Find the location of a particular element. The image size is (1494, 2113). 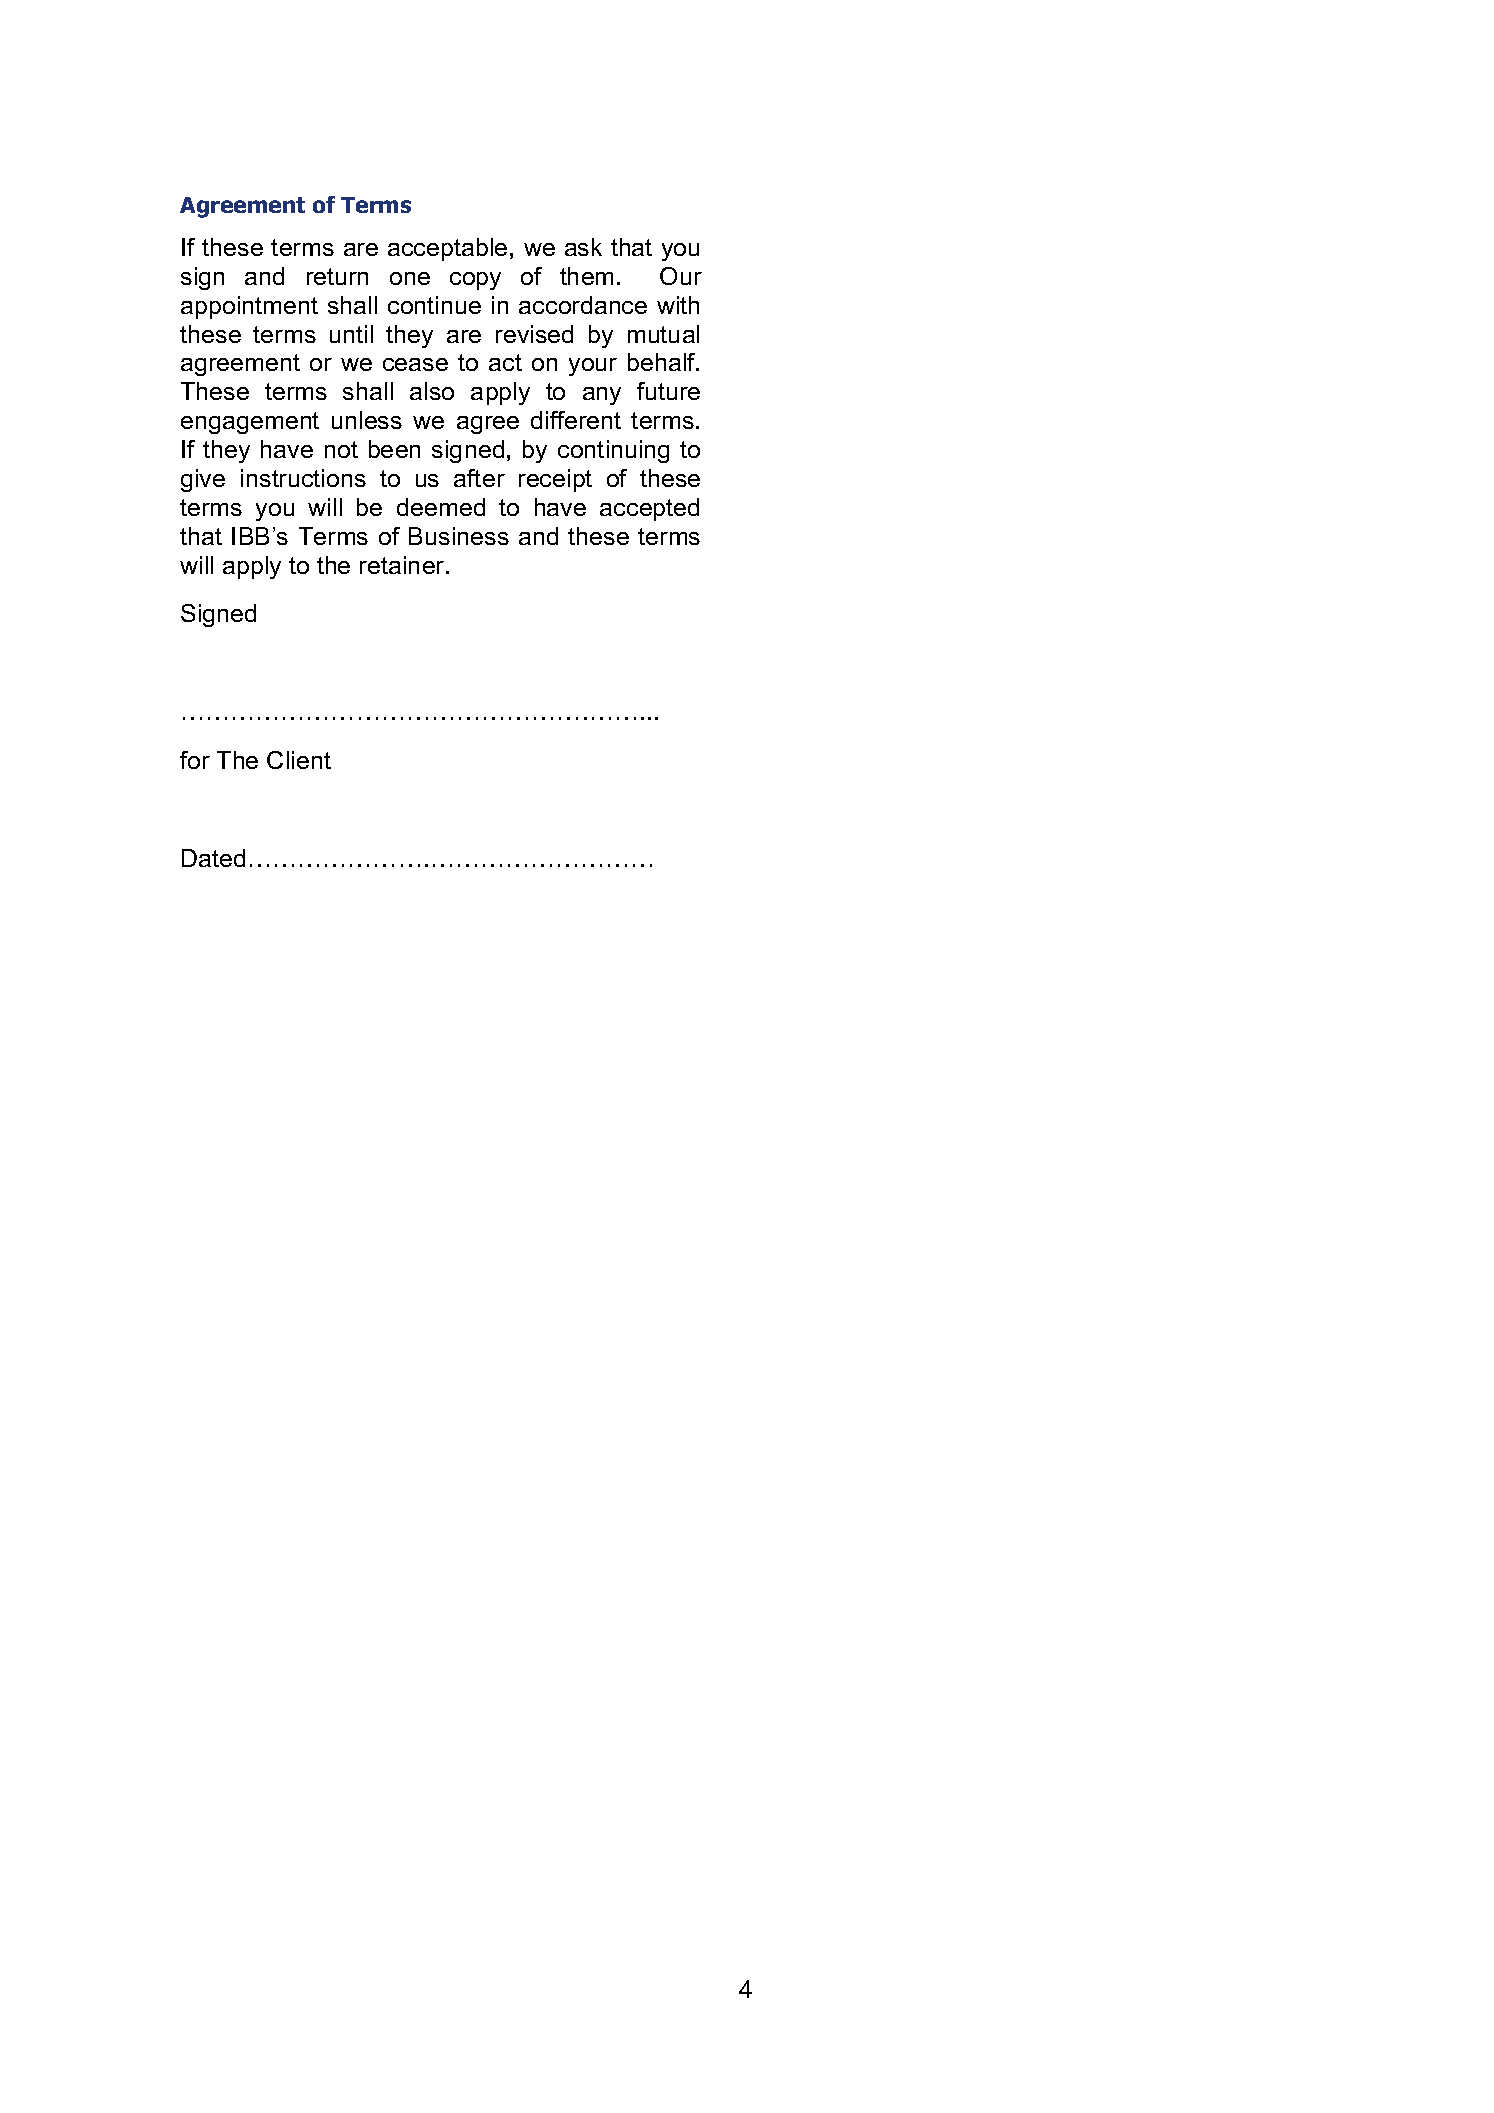

for is located at coordinates (195, 760).
